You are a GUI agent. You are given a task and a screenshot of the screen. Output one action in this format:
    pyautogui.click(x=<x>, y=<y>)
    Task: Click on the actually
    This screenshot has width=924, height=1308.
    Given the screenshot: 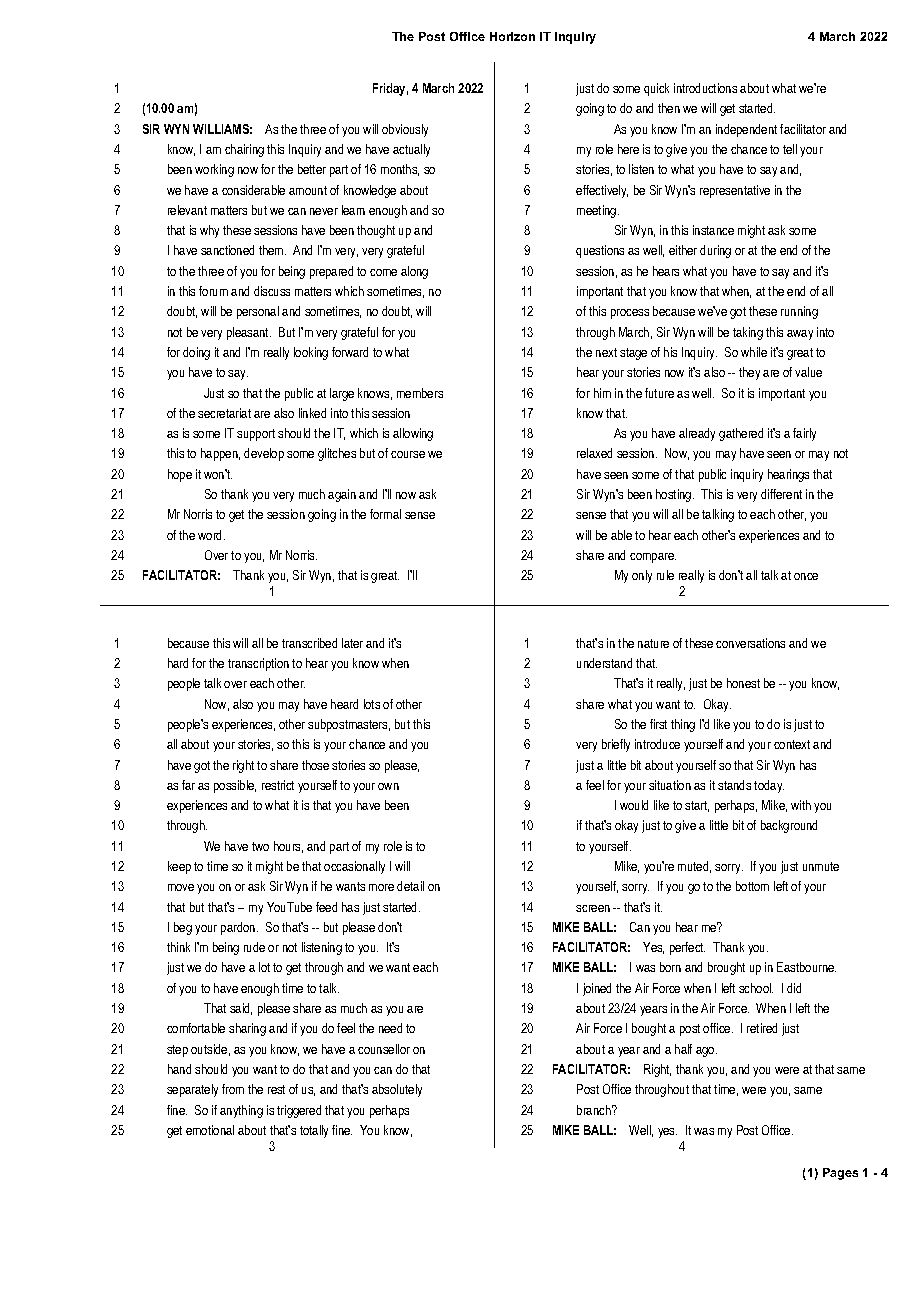 What is the action you would take?
    pyautogui.click(x=411, y=150)
